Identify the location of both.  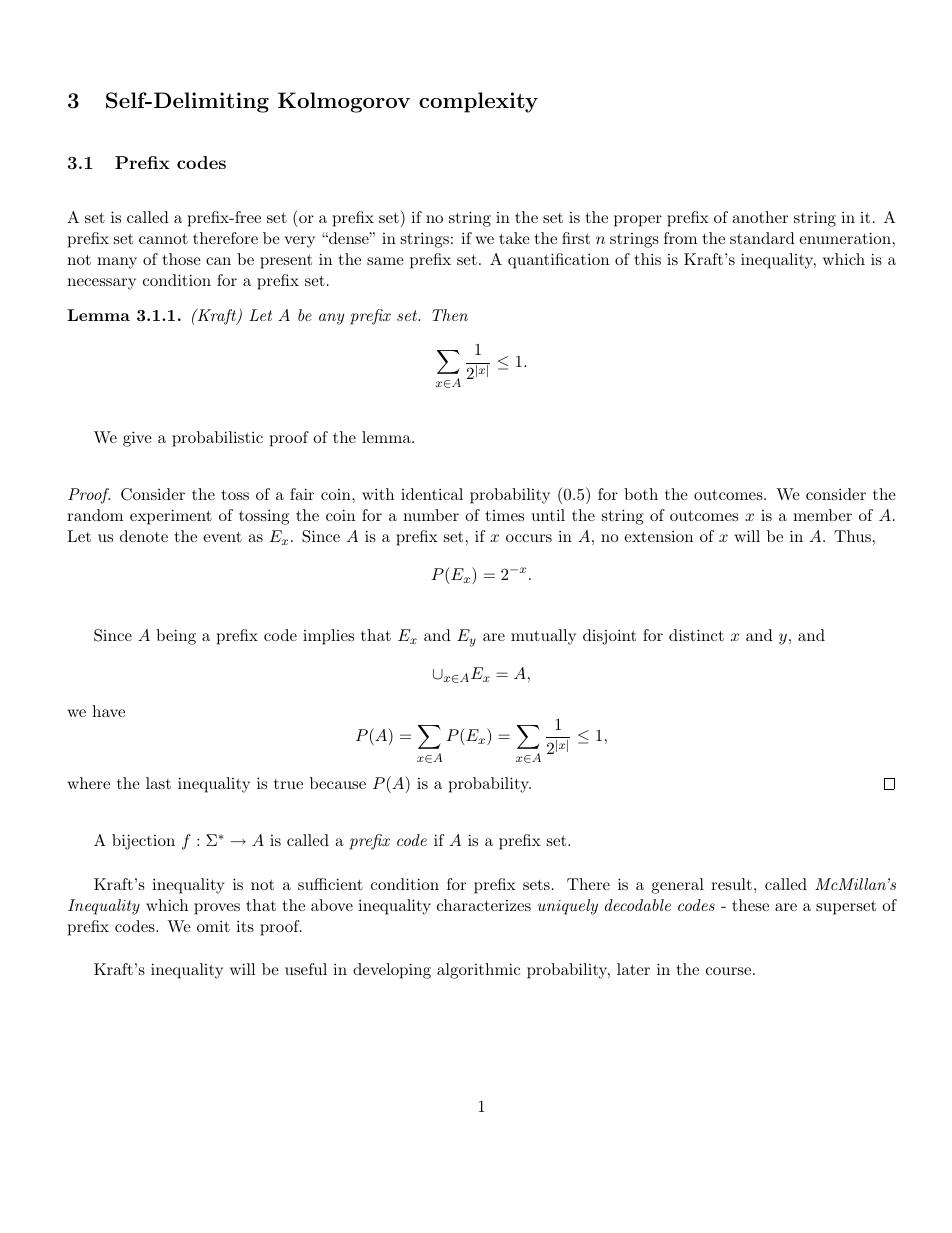
(641, 494).
